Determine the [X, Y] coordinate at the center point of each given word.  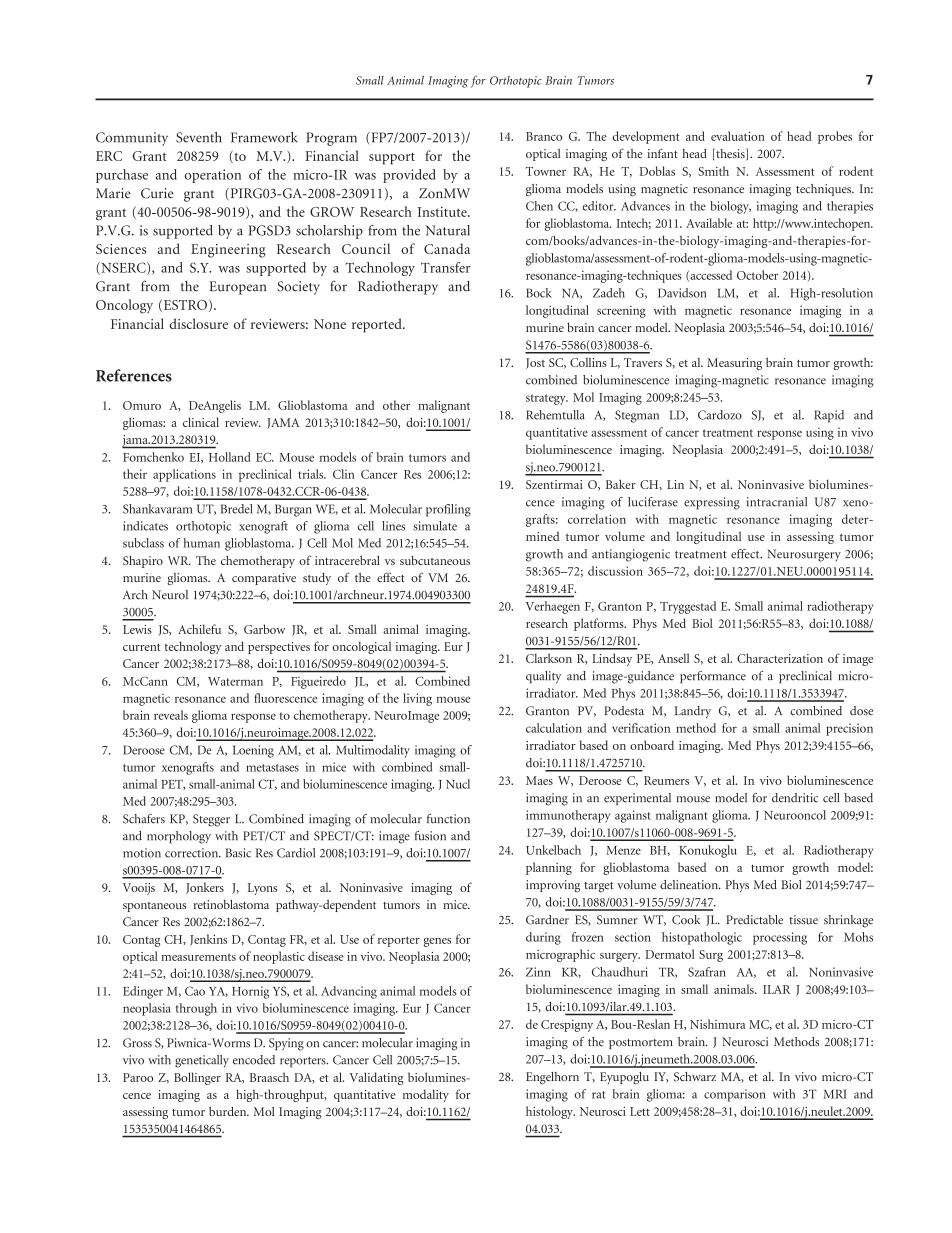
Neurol [170, 595]
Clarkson [549, 658]
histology [550, 1112]
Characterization [780, 658]
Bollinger [197, 1078]
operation [212, 176]
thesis [730, 154]
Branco [544, 136]
